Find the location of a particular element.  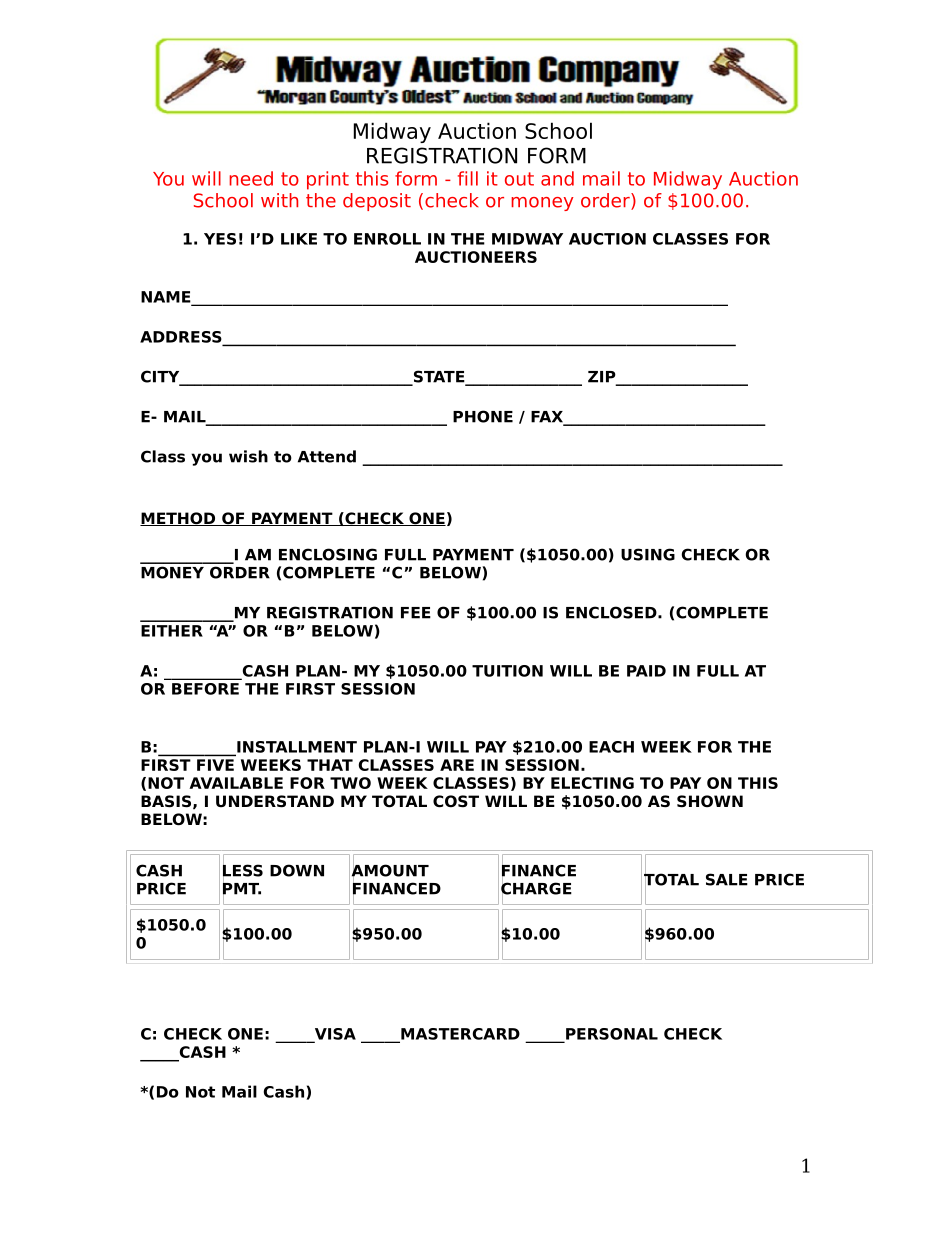

PHONE is located at coordinates (483, 416).
